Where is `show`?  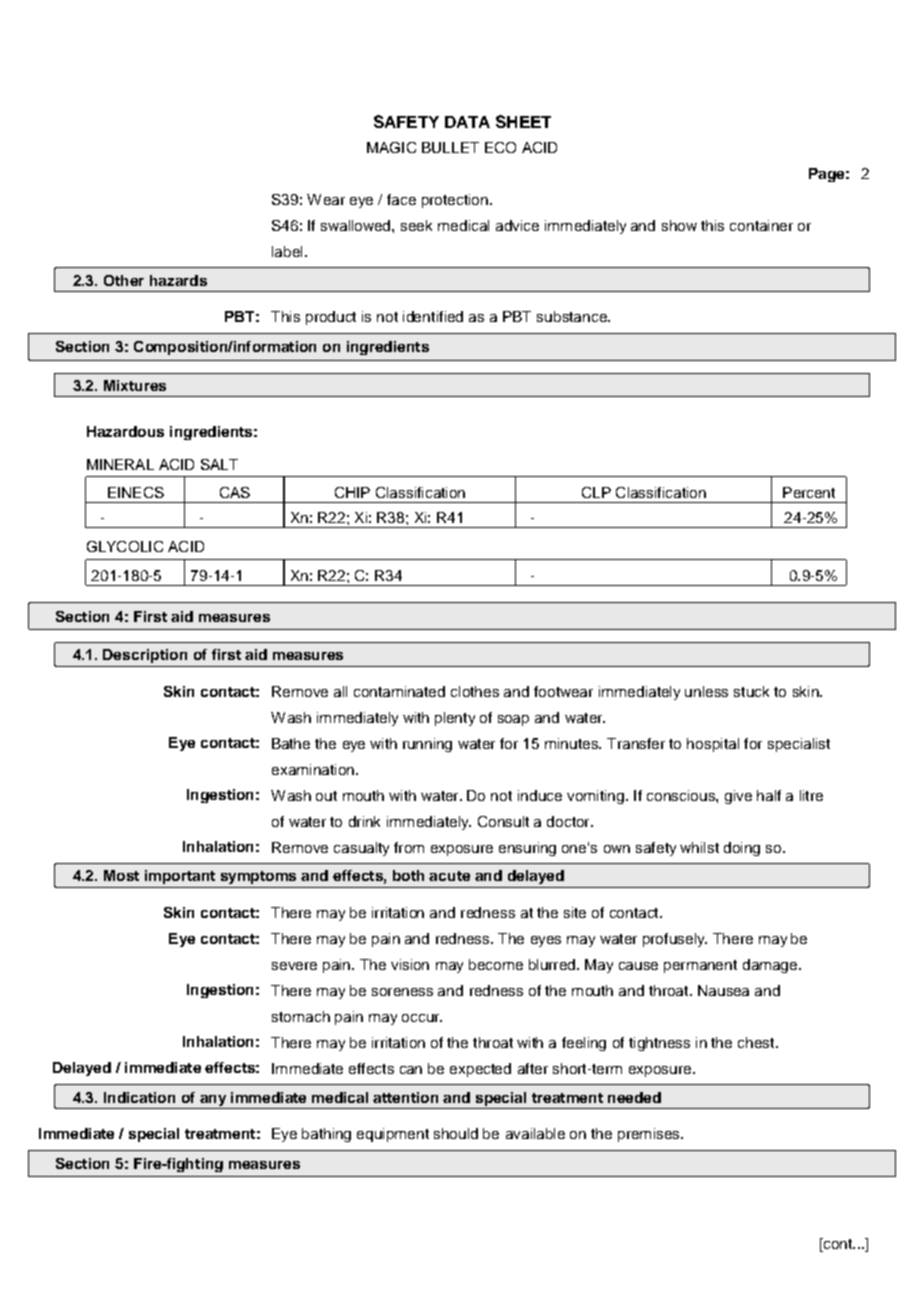 show is located at coordinates (679, 225).
